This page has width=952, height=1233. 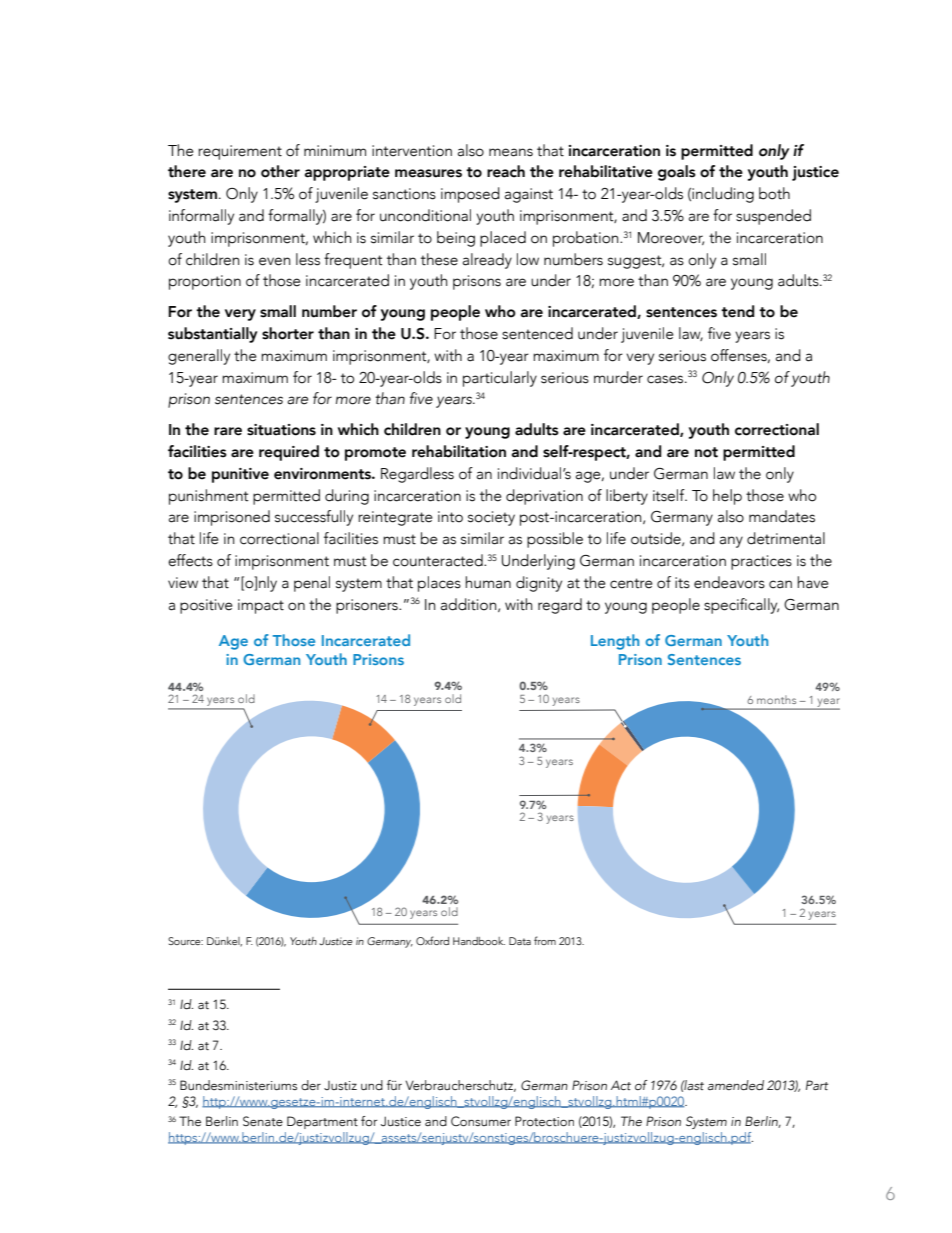 What do you see at coordinates (479, 941) in the page?
I see `Handbook` at bounding box center [479, 941].
